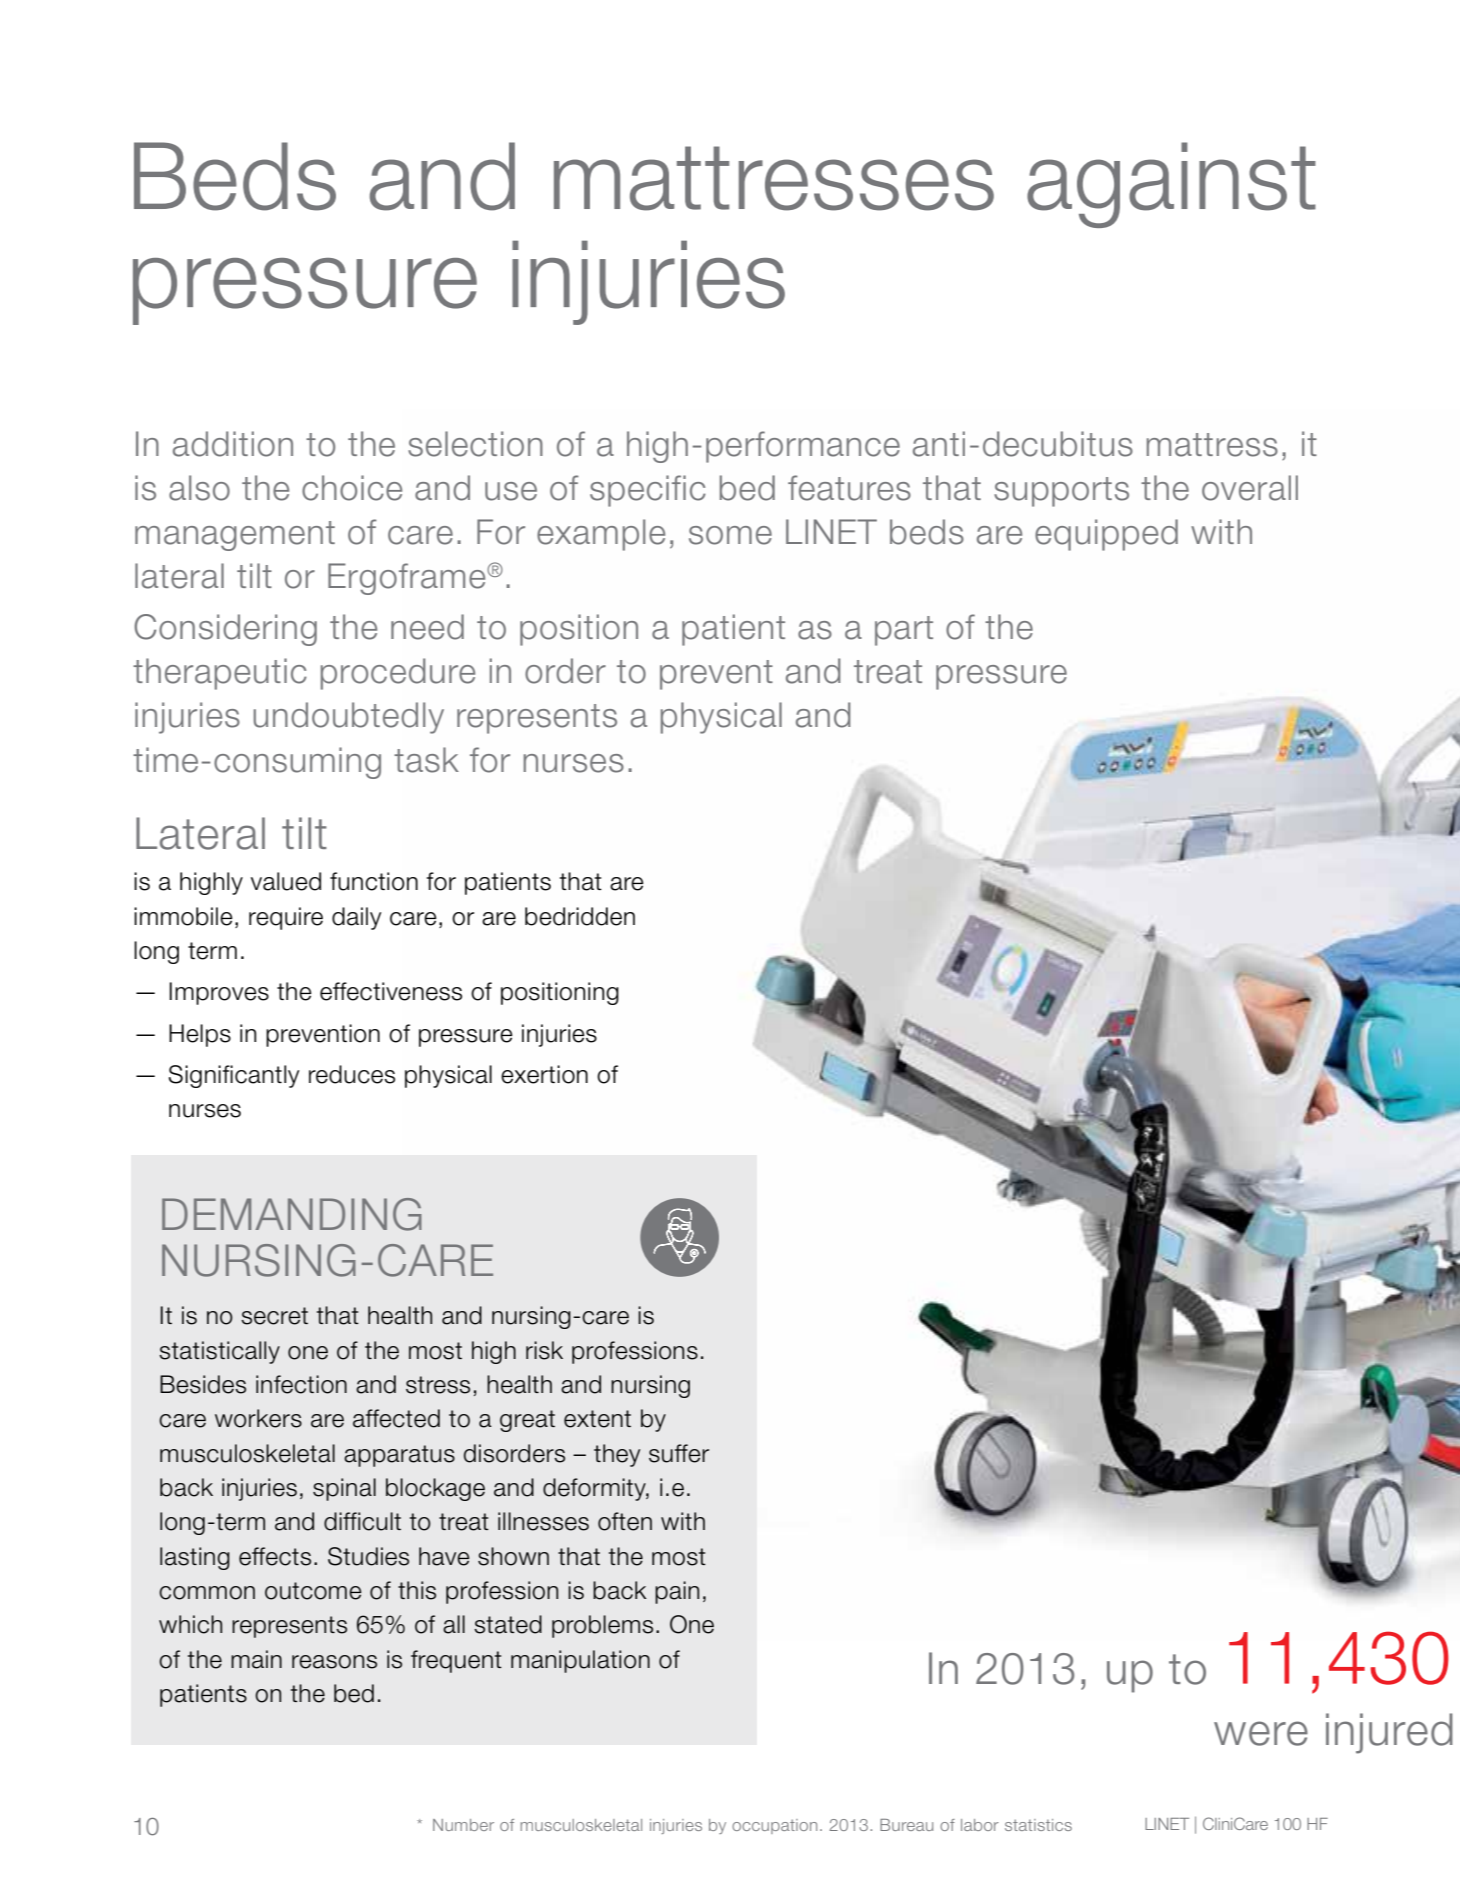 The height and width of the screenshot is (1877, 1460). Describe the element at coordinates (544, 1350) in the screenshot. I see `risk` at that location.
